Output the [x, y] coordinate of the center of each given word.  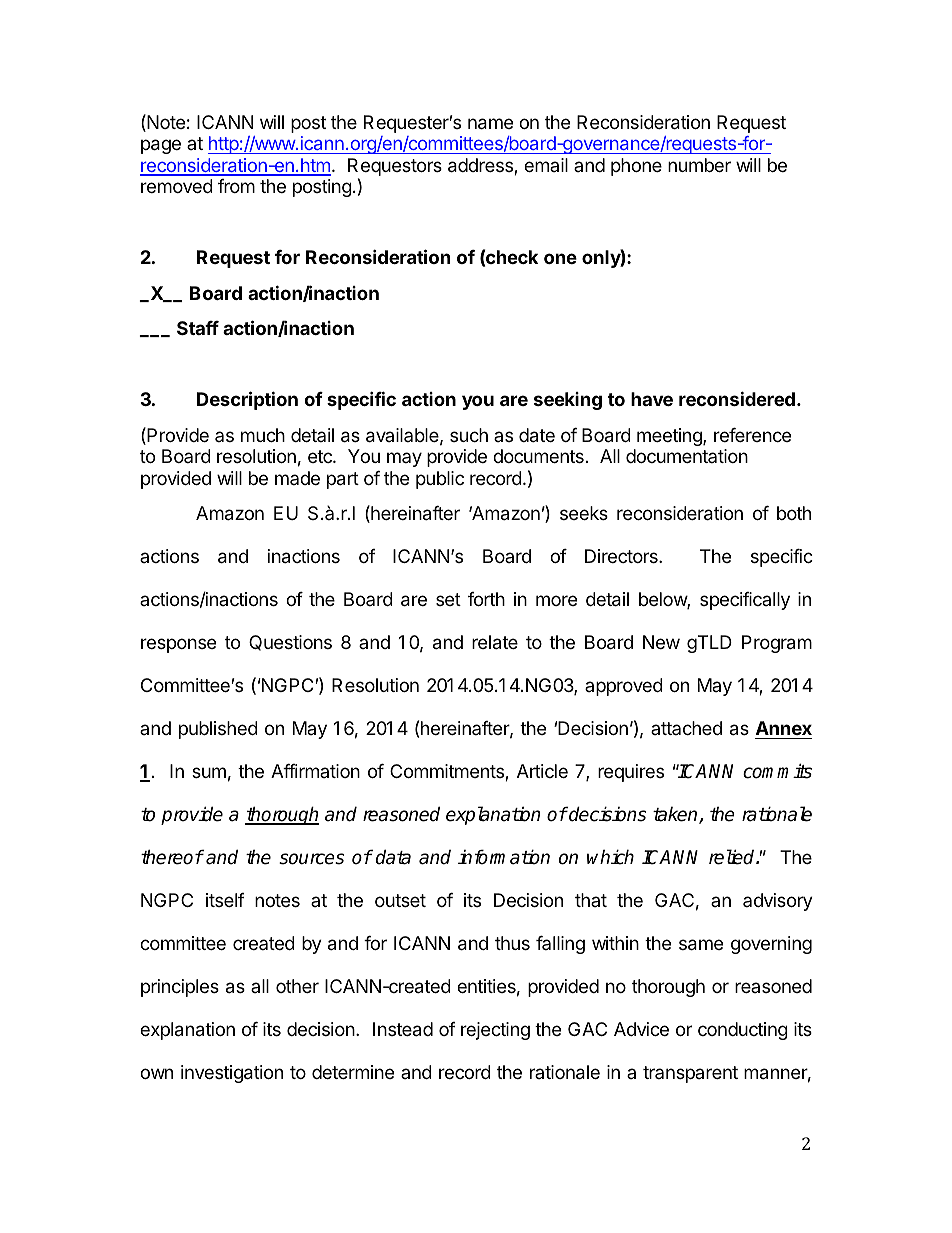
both [794, 513]
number [699, 165]
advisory [778, 902]
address [481, 166]
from [236, 186]
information [504, 857]
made [297, 478]
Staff [198, 328]
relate [495, 642]
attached [686, 728]
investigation [232, 1074]
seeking [568, 401]
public [440, 480]
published [218, 730]
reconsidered [737, 398]
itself [225, 900]
